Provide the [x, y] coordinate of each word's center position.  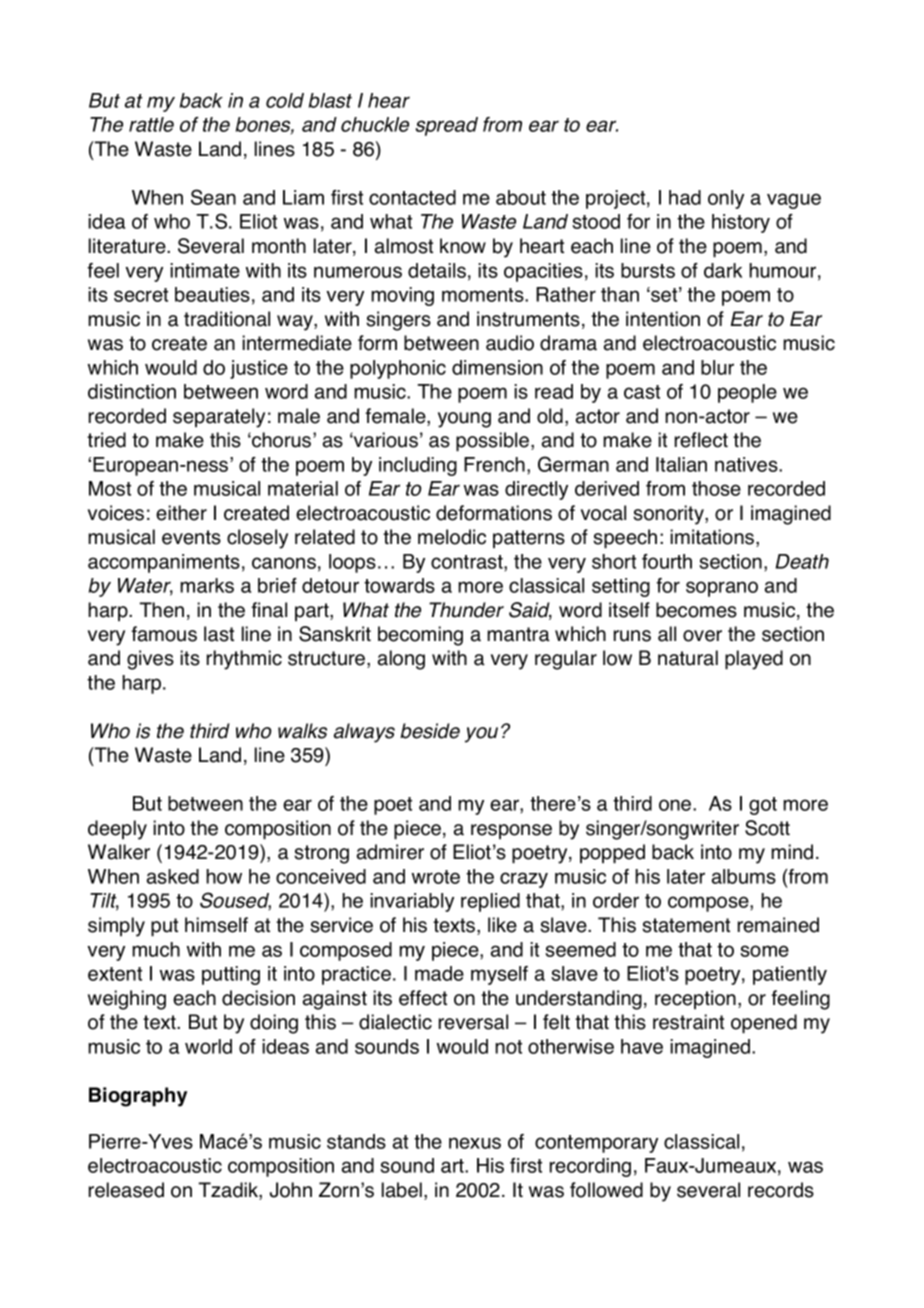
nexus [475, 1143]
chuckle [375, 124]
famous [164, 634]
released [126, 1190]
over [702, 636]
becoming [420, 636]
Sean [213, 197]
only [726, 199]
